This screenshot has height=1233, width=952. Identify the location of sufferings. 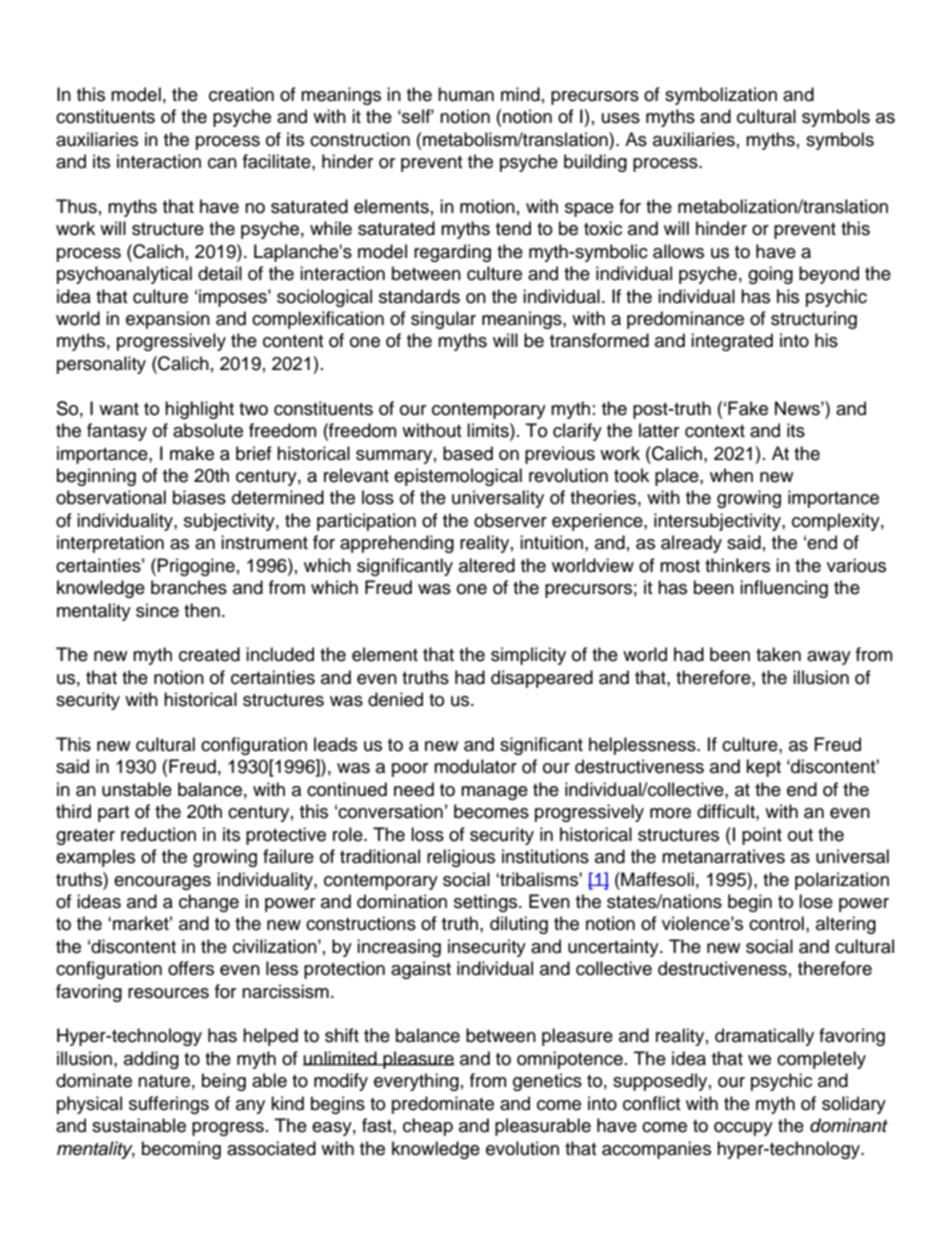
(169, 1105).
